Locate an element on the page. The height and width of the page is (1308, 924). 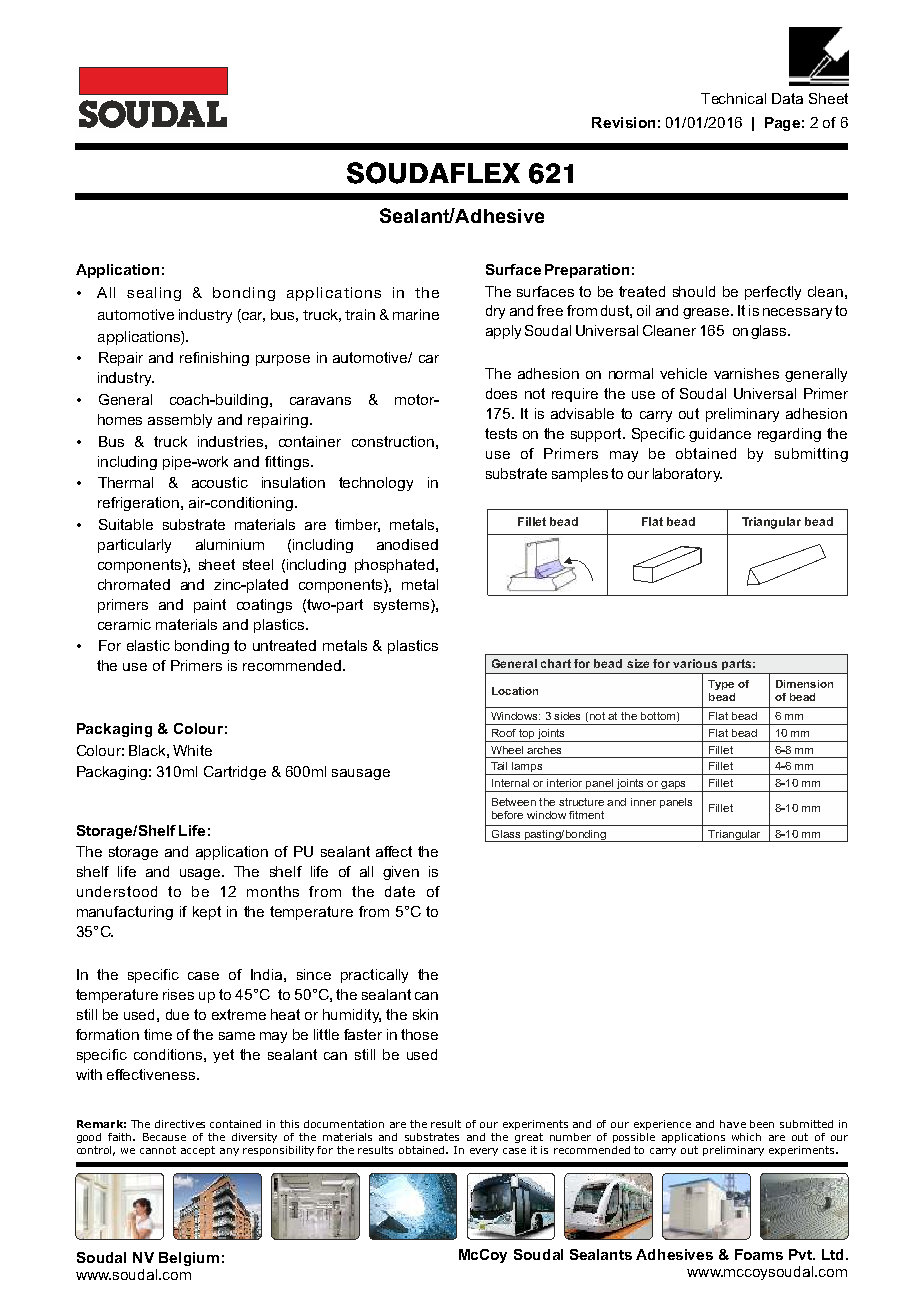
refinishing is located at coordinates (214, 359).
